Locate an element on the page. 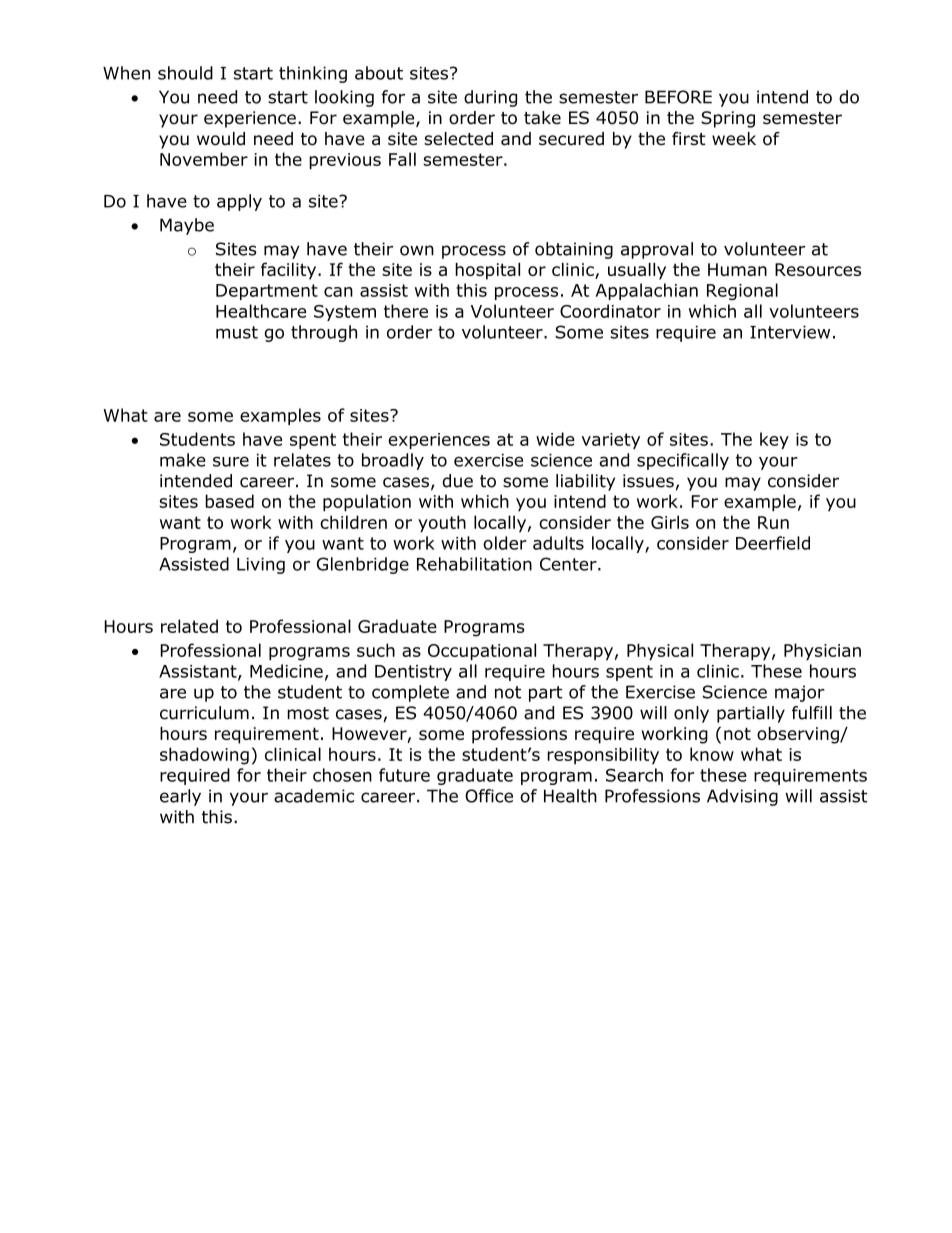  Office is located at coordinates (489, 796).
